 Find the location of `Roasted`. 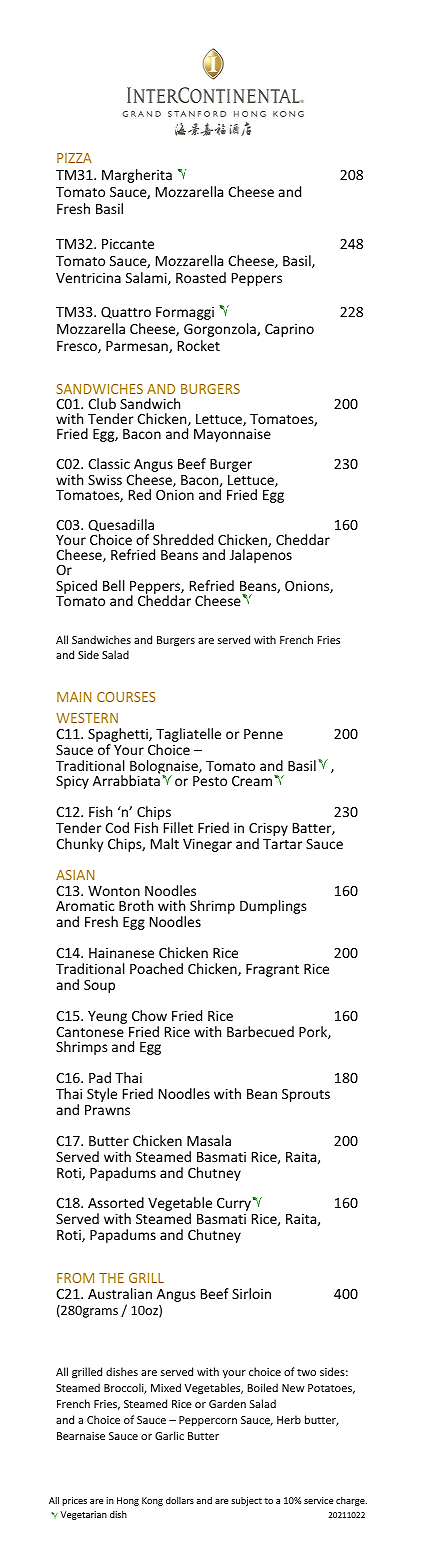

Roasted is located at coordinates (201, 277).
